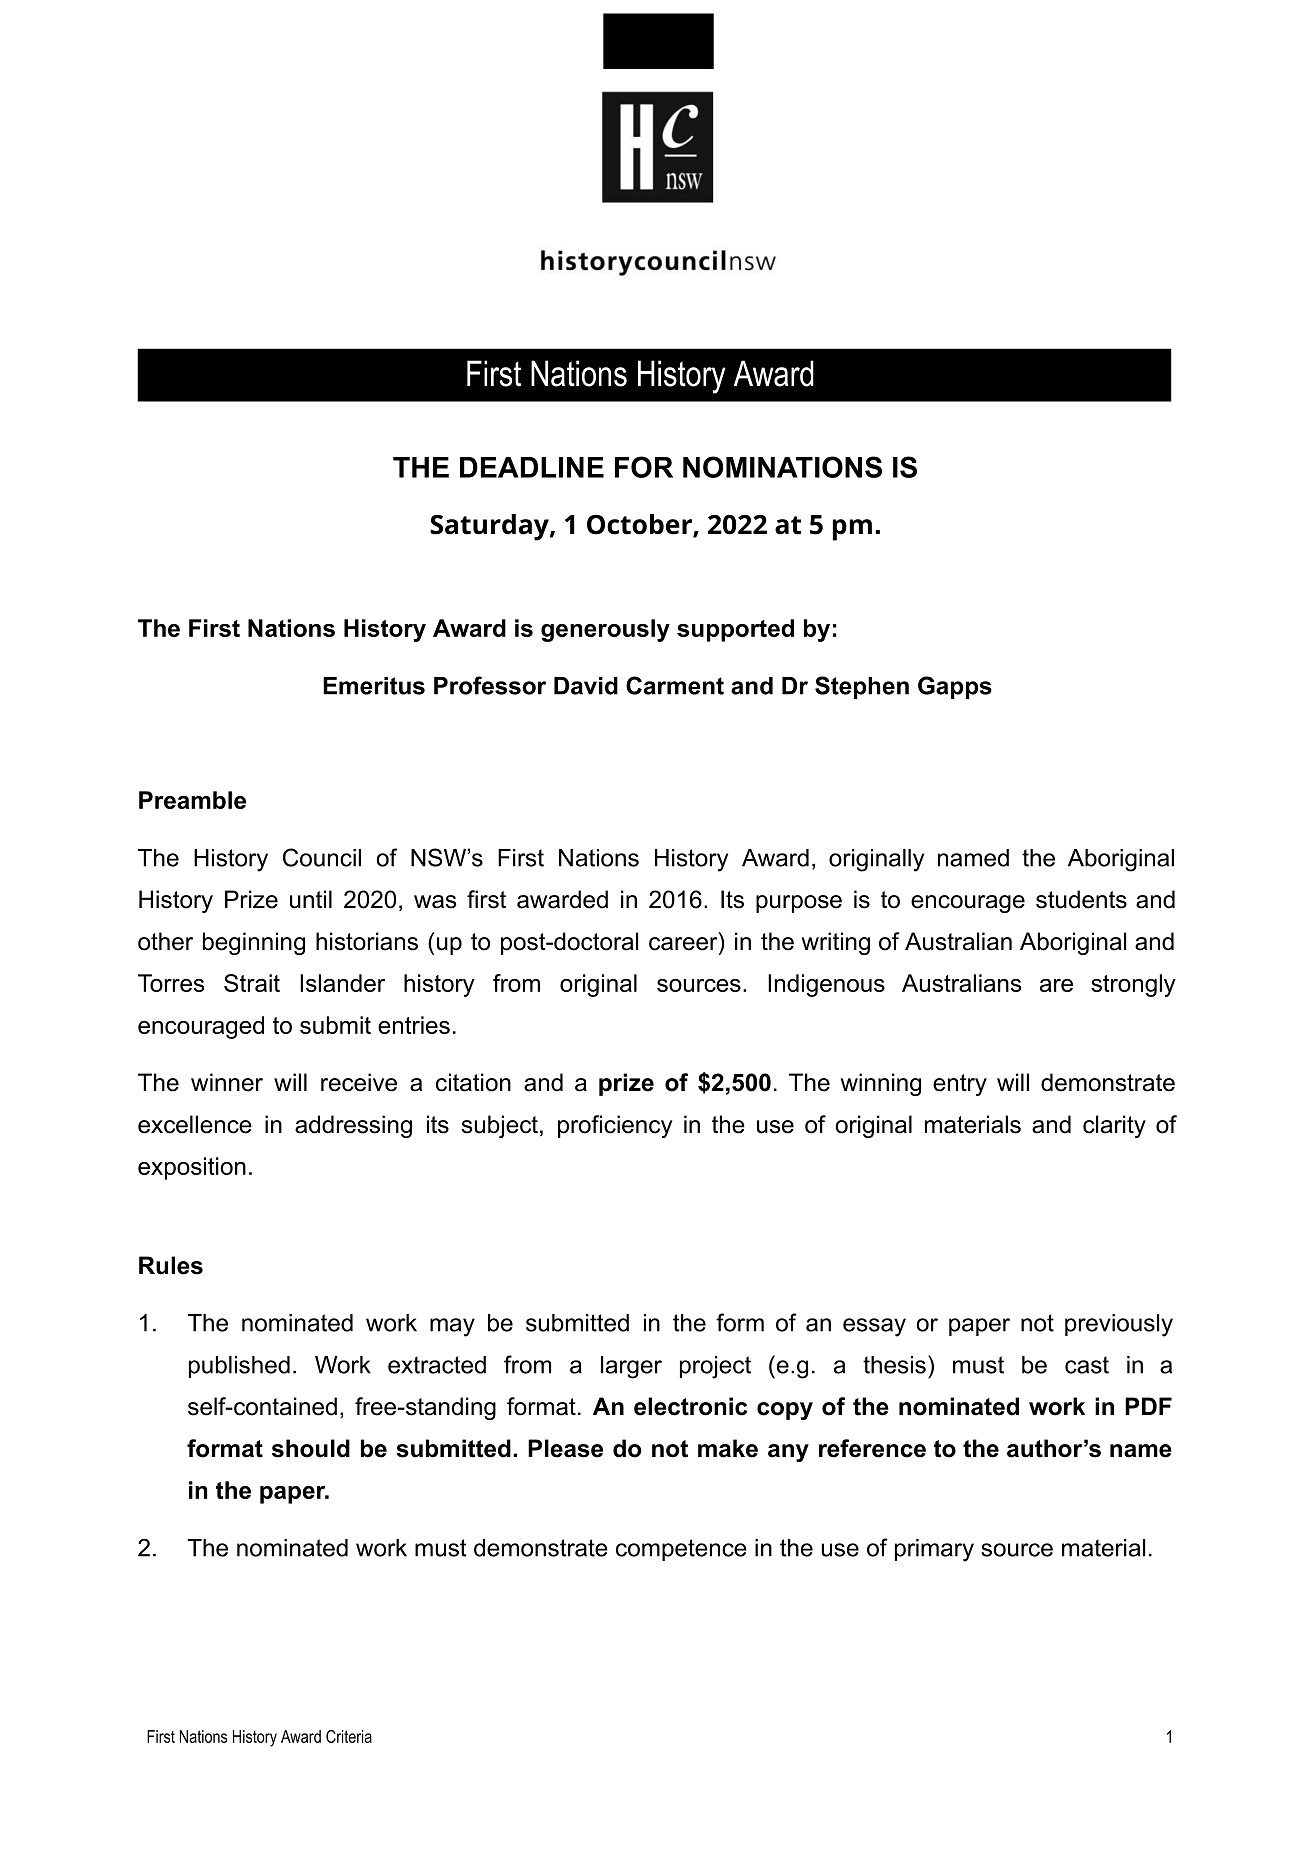 Image resolution: width=1315 pixels, height=1862 pixels. I want to click on winner, so click(227, 1082).
